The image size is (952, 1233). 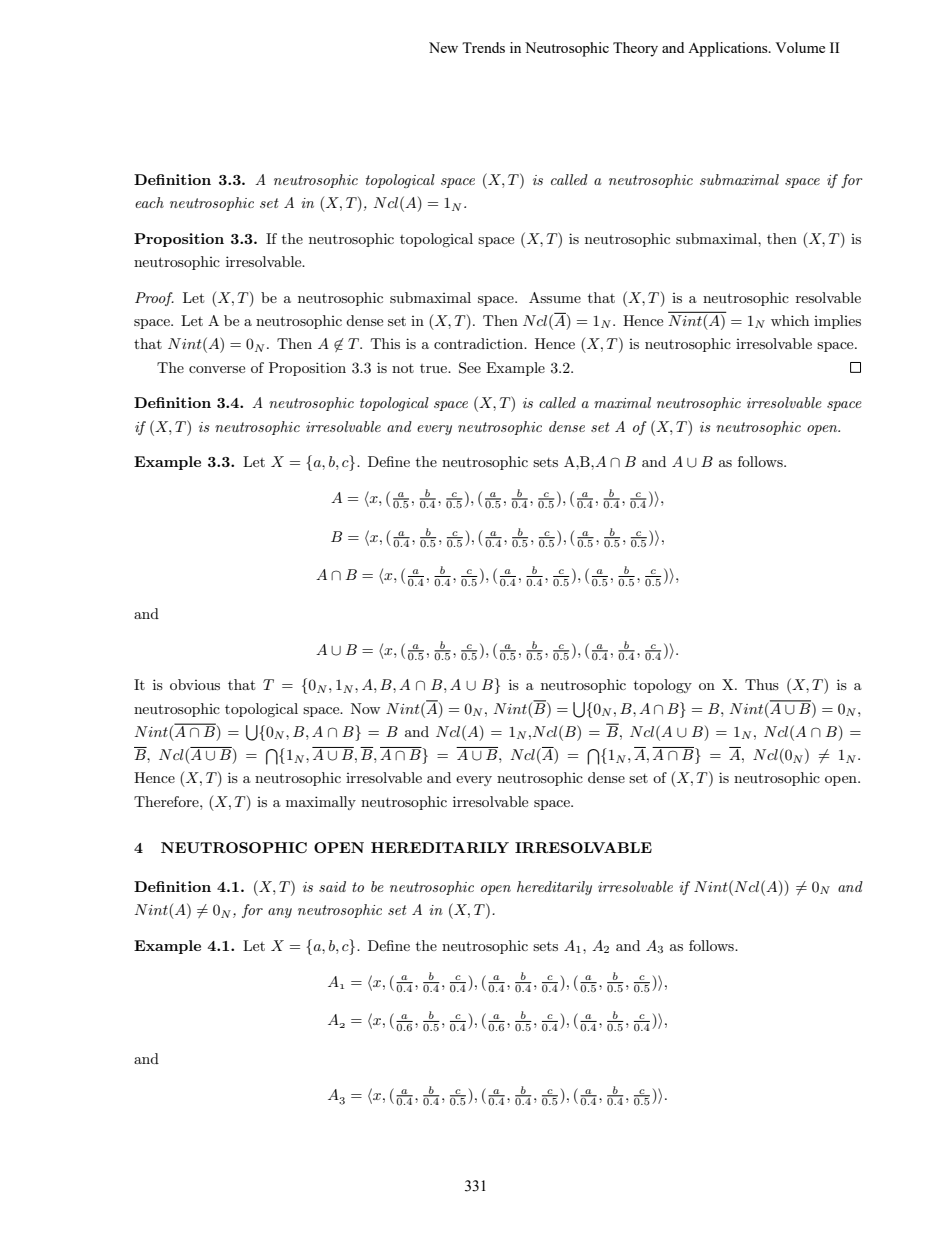 What do you see at coordinates (663, 686) in the screenshot?
I see `topology` at bounding box center [663, 686].
